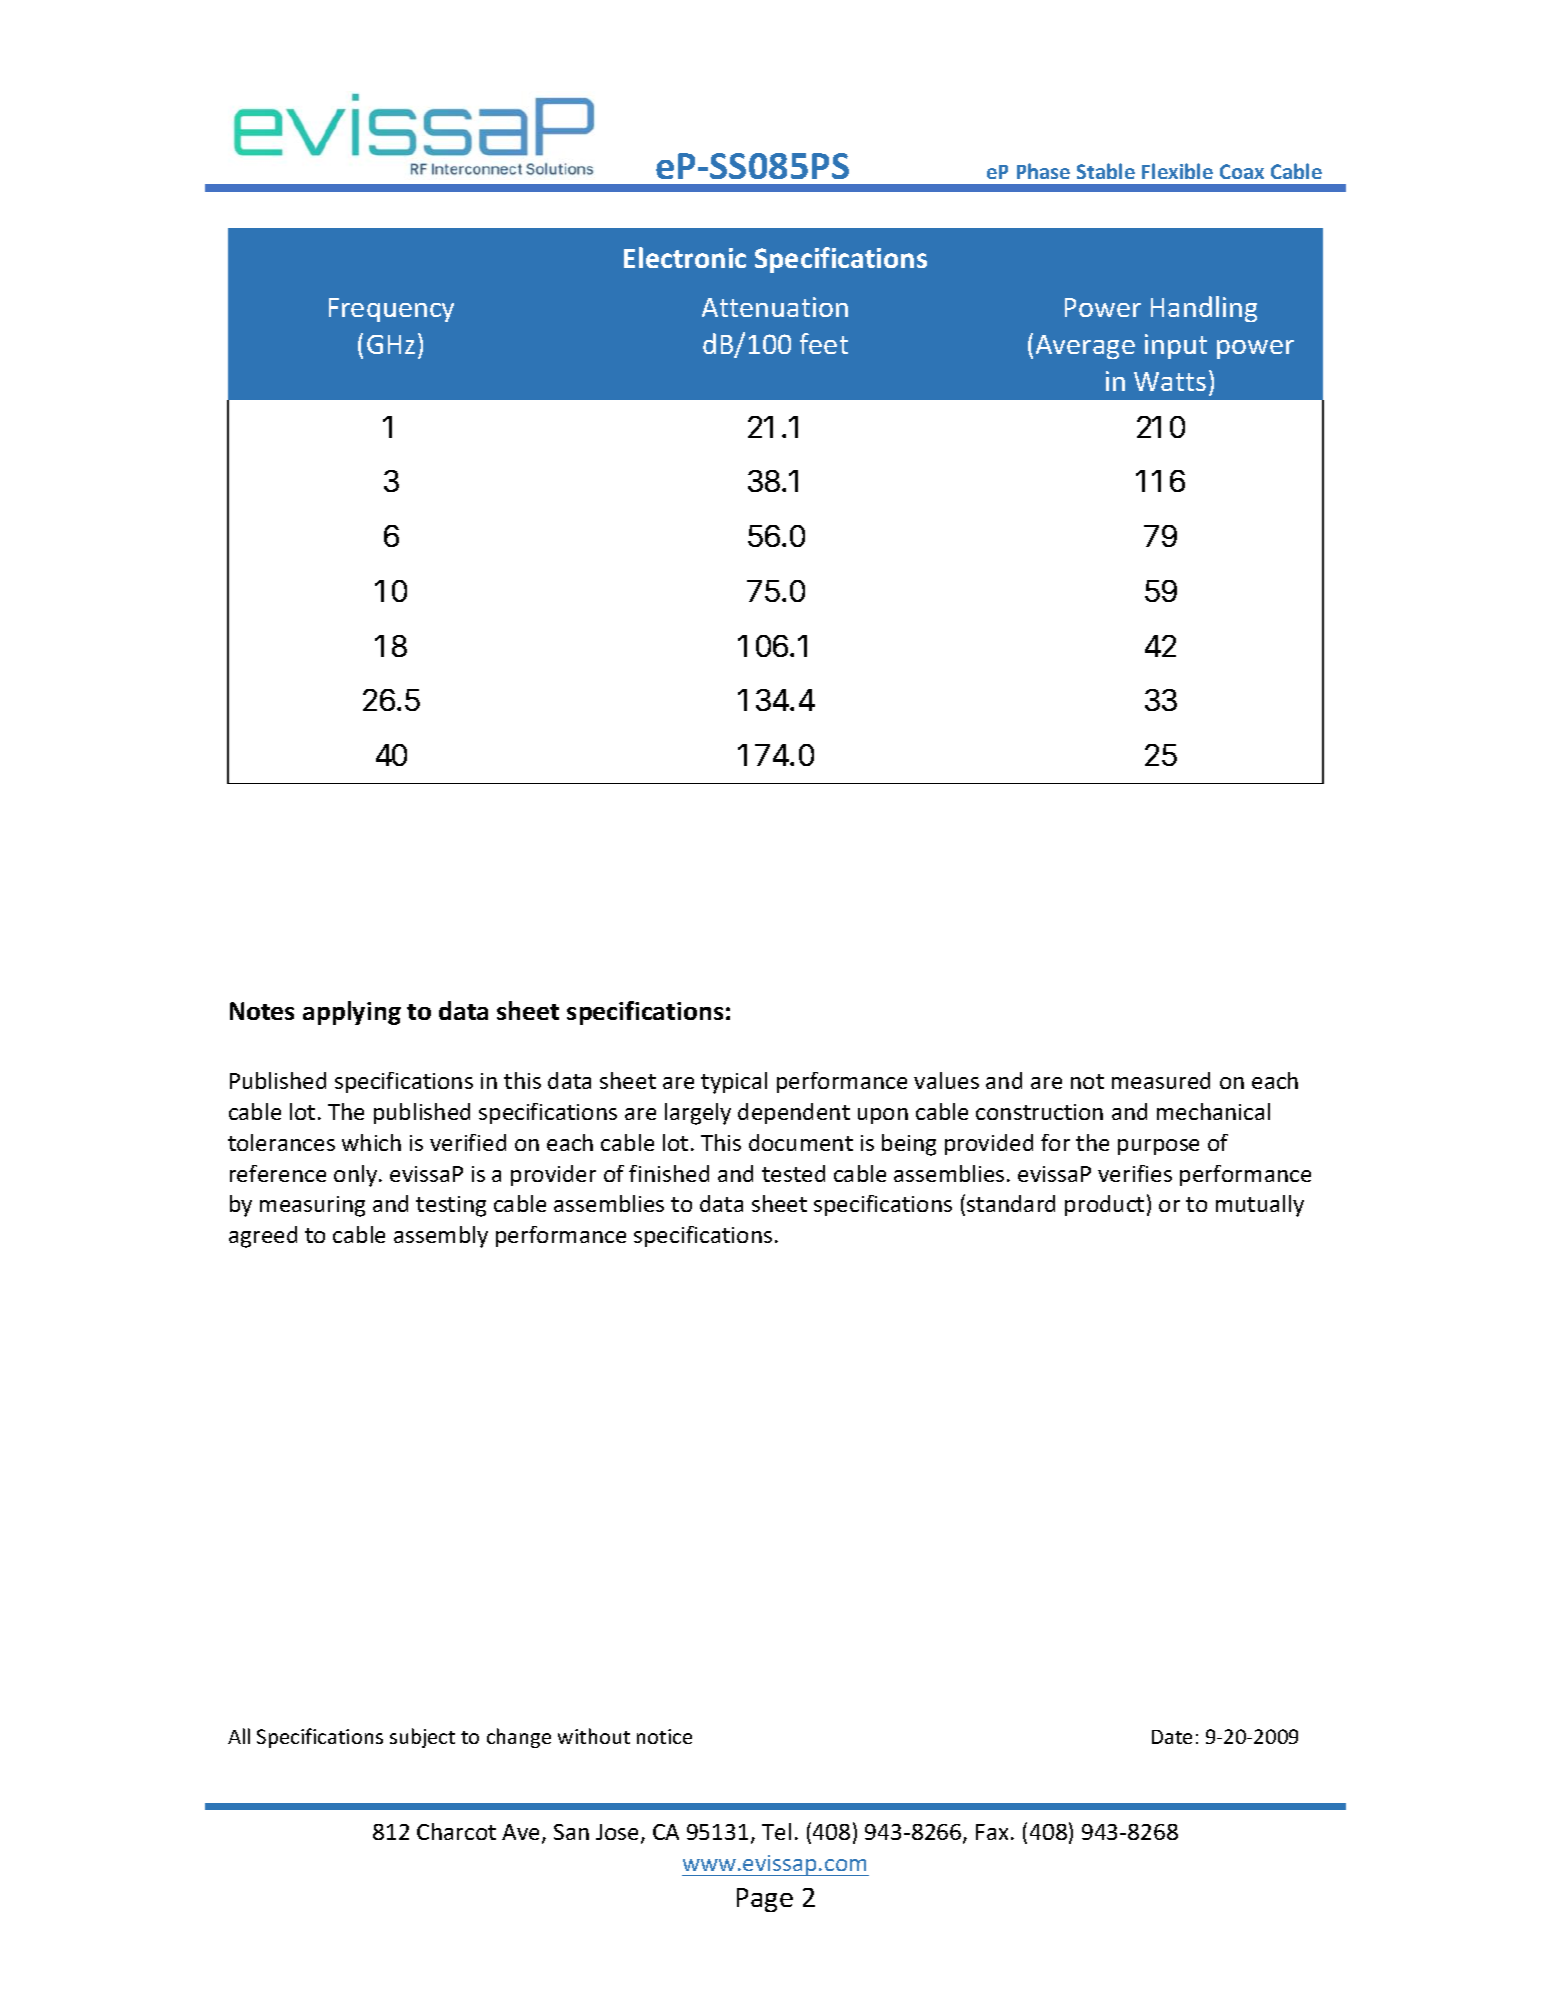 The height and width of the page is (2007, 1551). Describe the element at coordinates (734, 1083) in the page. I see `typical` at that location.
